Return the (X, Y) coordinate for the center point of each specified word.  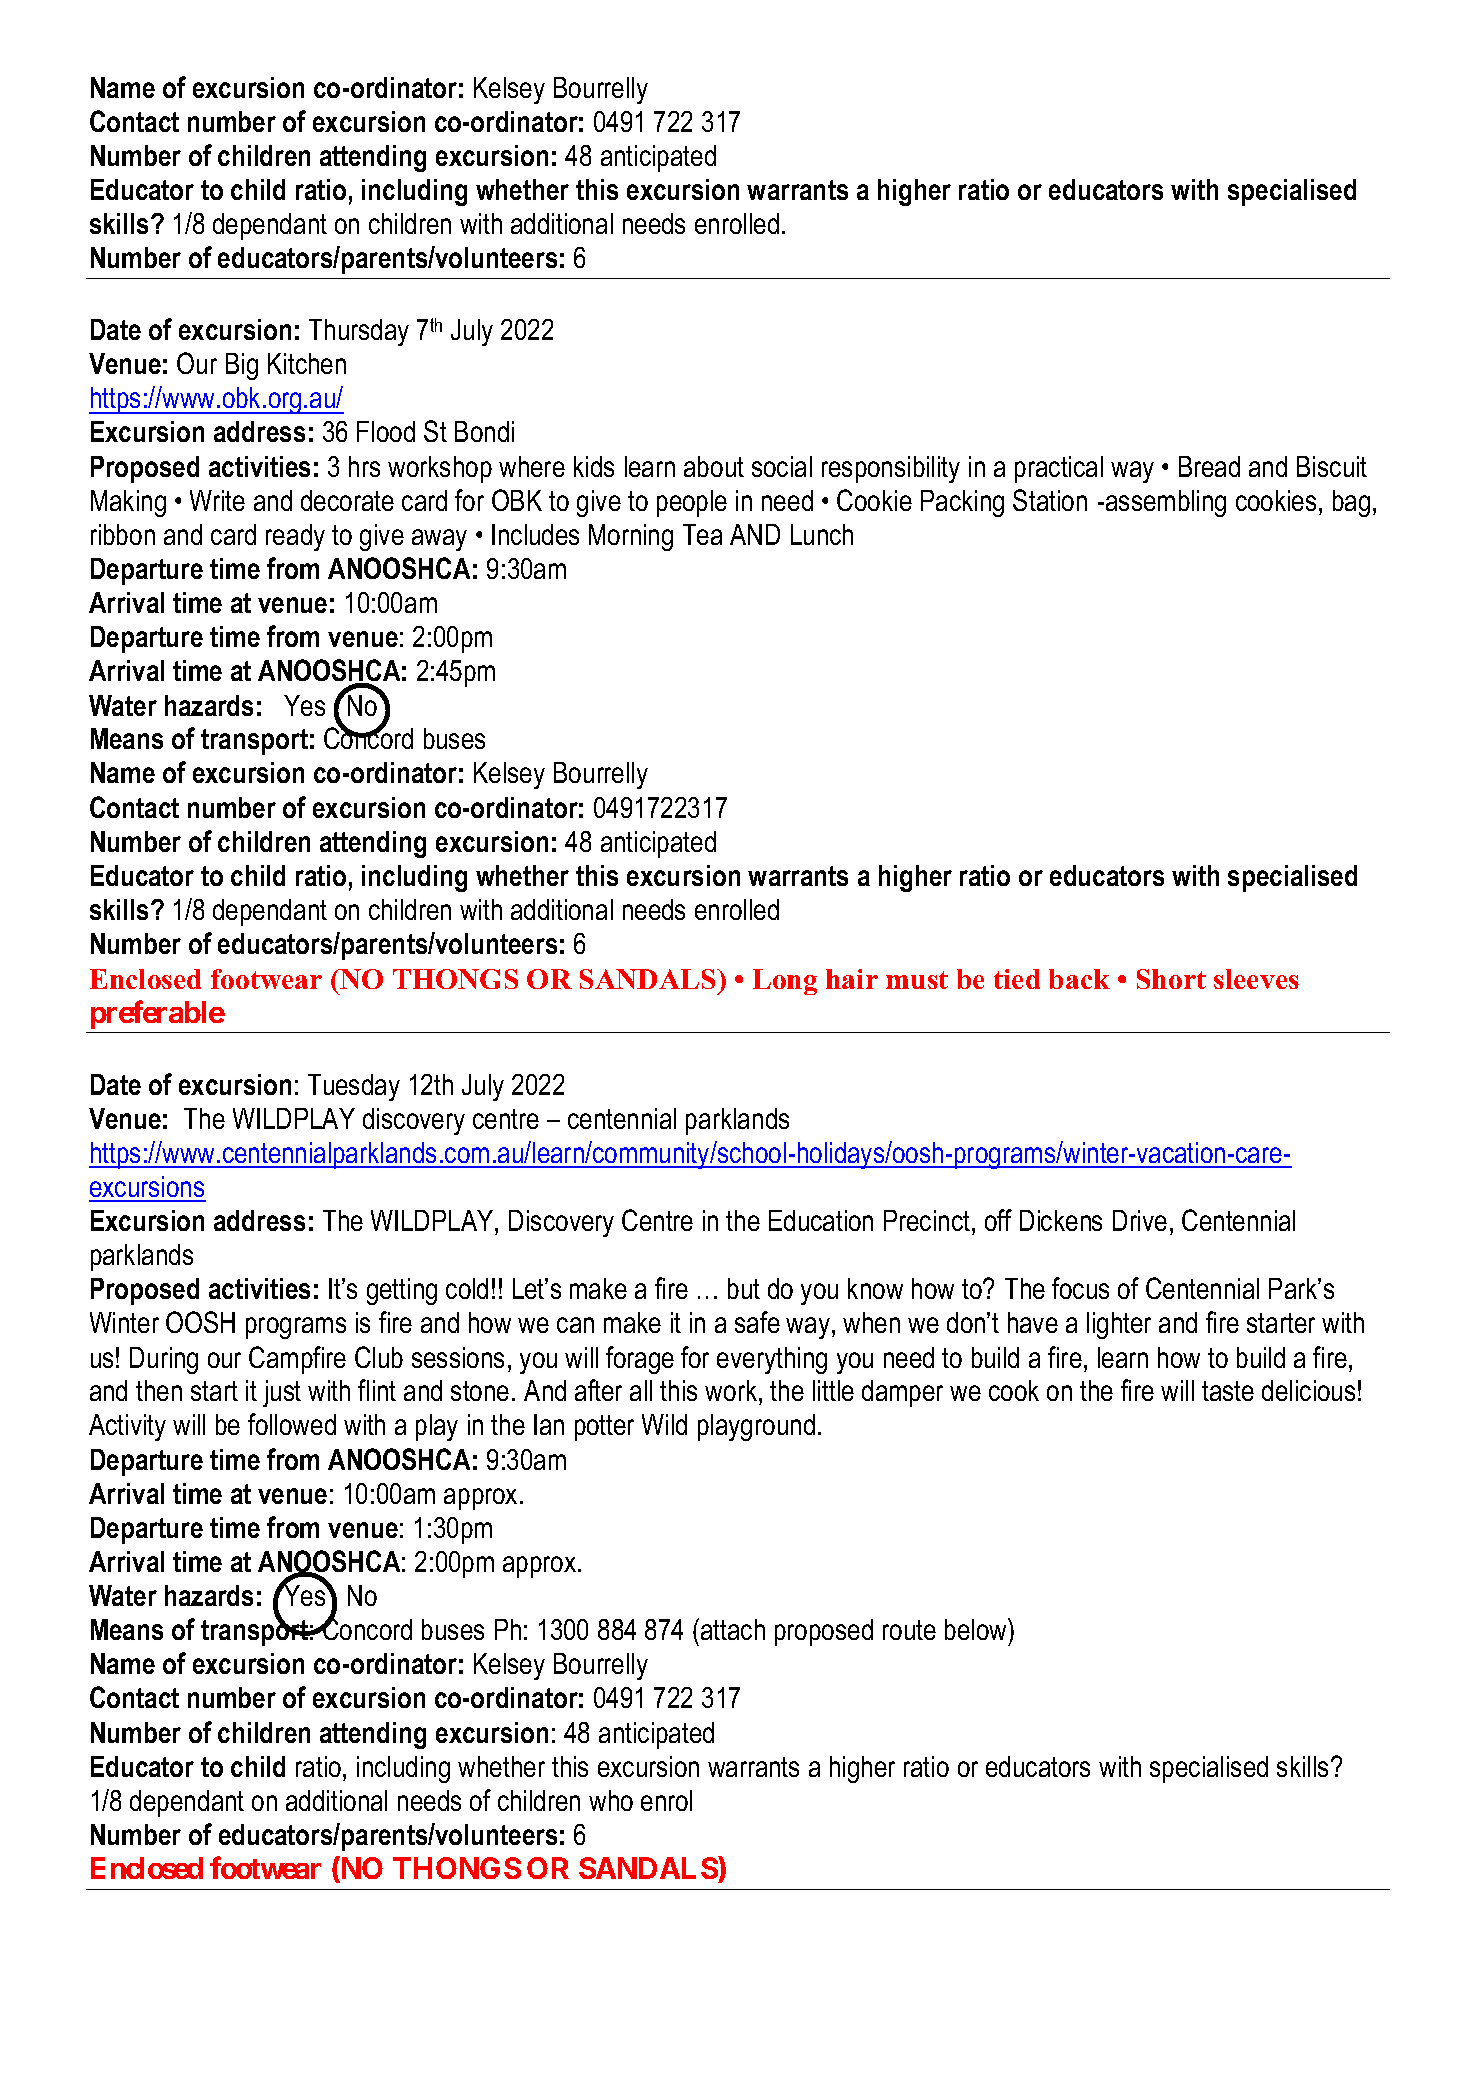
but (744, 1288)
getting (402, 1291)
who (611, 1800)
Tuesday (354, 1087)
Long (785, 982)
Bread (1209, 466)
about (714, 466)
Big (242, 366)
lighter (1119, 1325)
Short (1171, 979)
